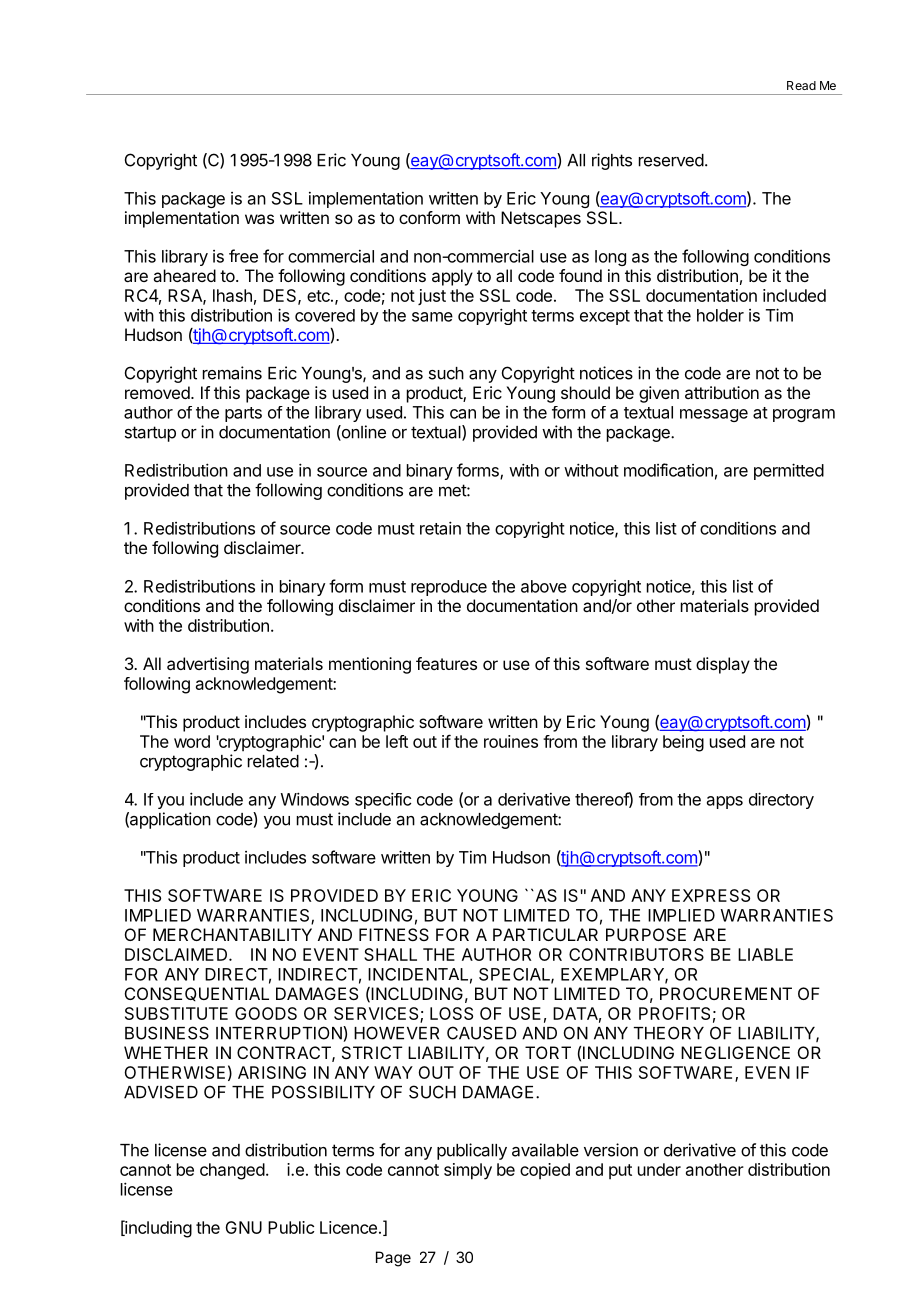  What do you see at coordinates (659, 1169) in the screenshot?
I see `under` at bounding box center [659, 1169].
